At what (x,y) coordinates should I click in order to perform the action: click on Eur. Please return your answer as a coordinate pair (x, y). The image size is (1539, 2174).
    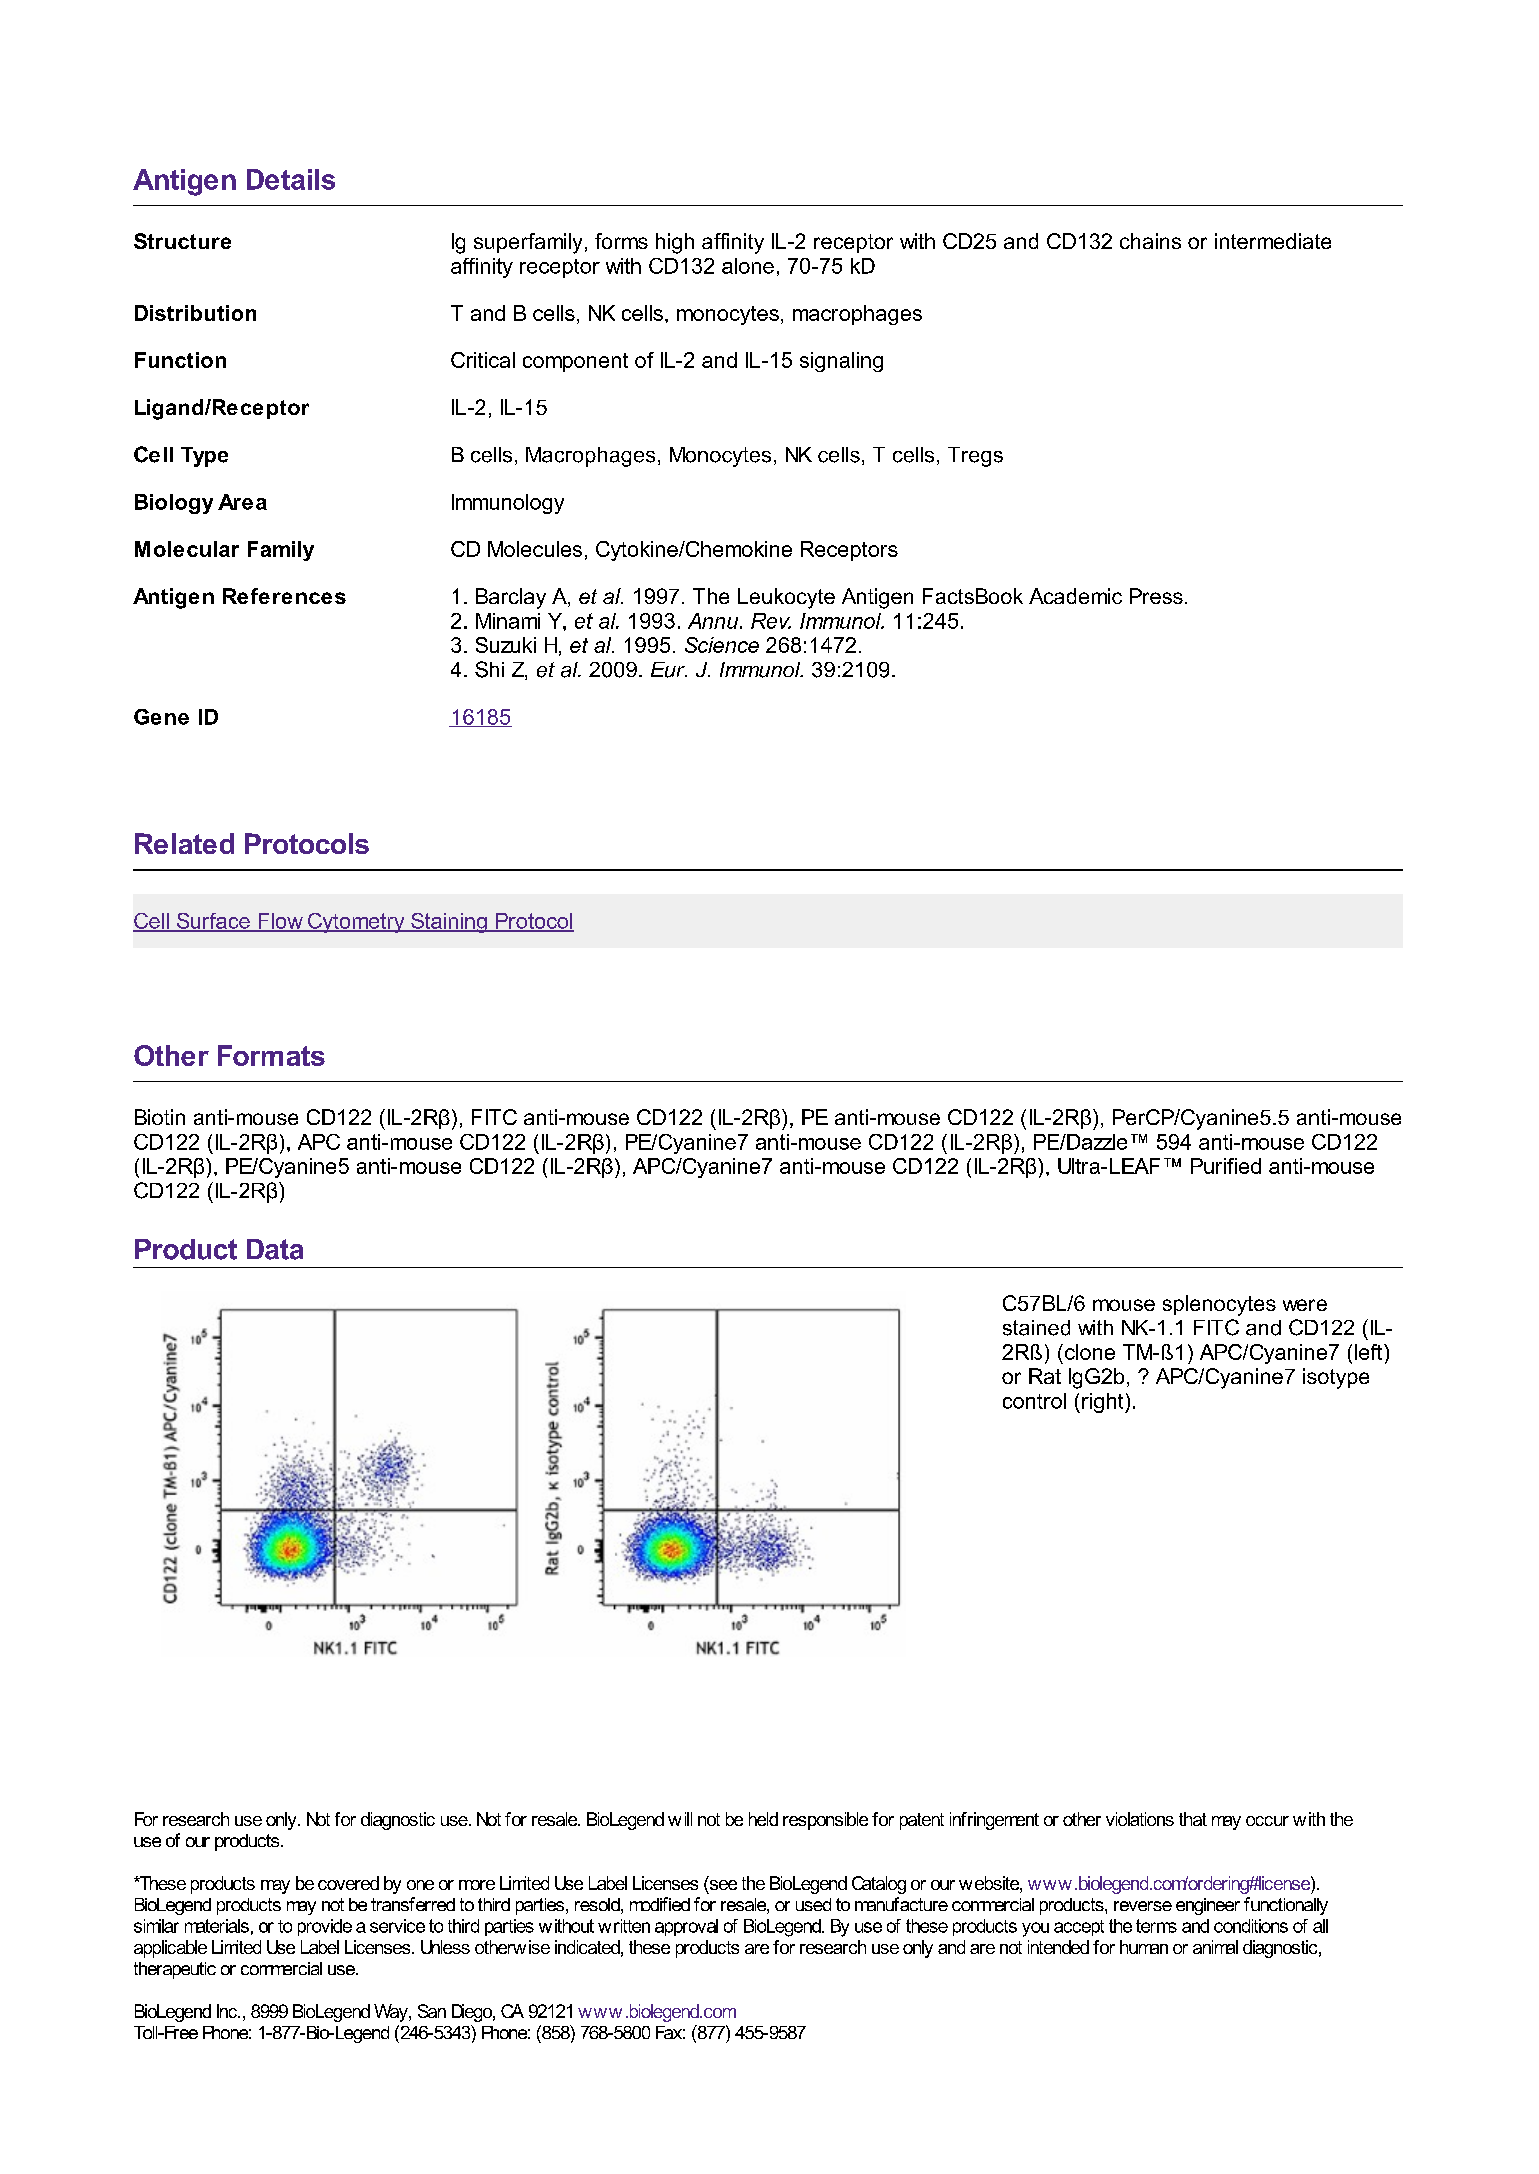
    Looking at the image, I should click on (669, 670).
